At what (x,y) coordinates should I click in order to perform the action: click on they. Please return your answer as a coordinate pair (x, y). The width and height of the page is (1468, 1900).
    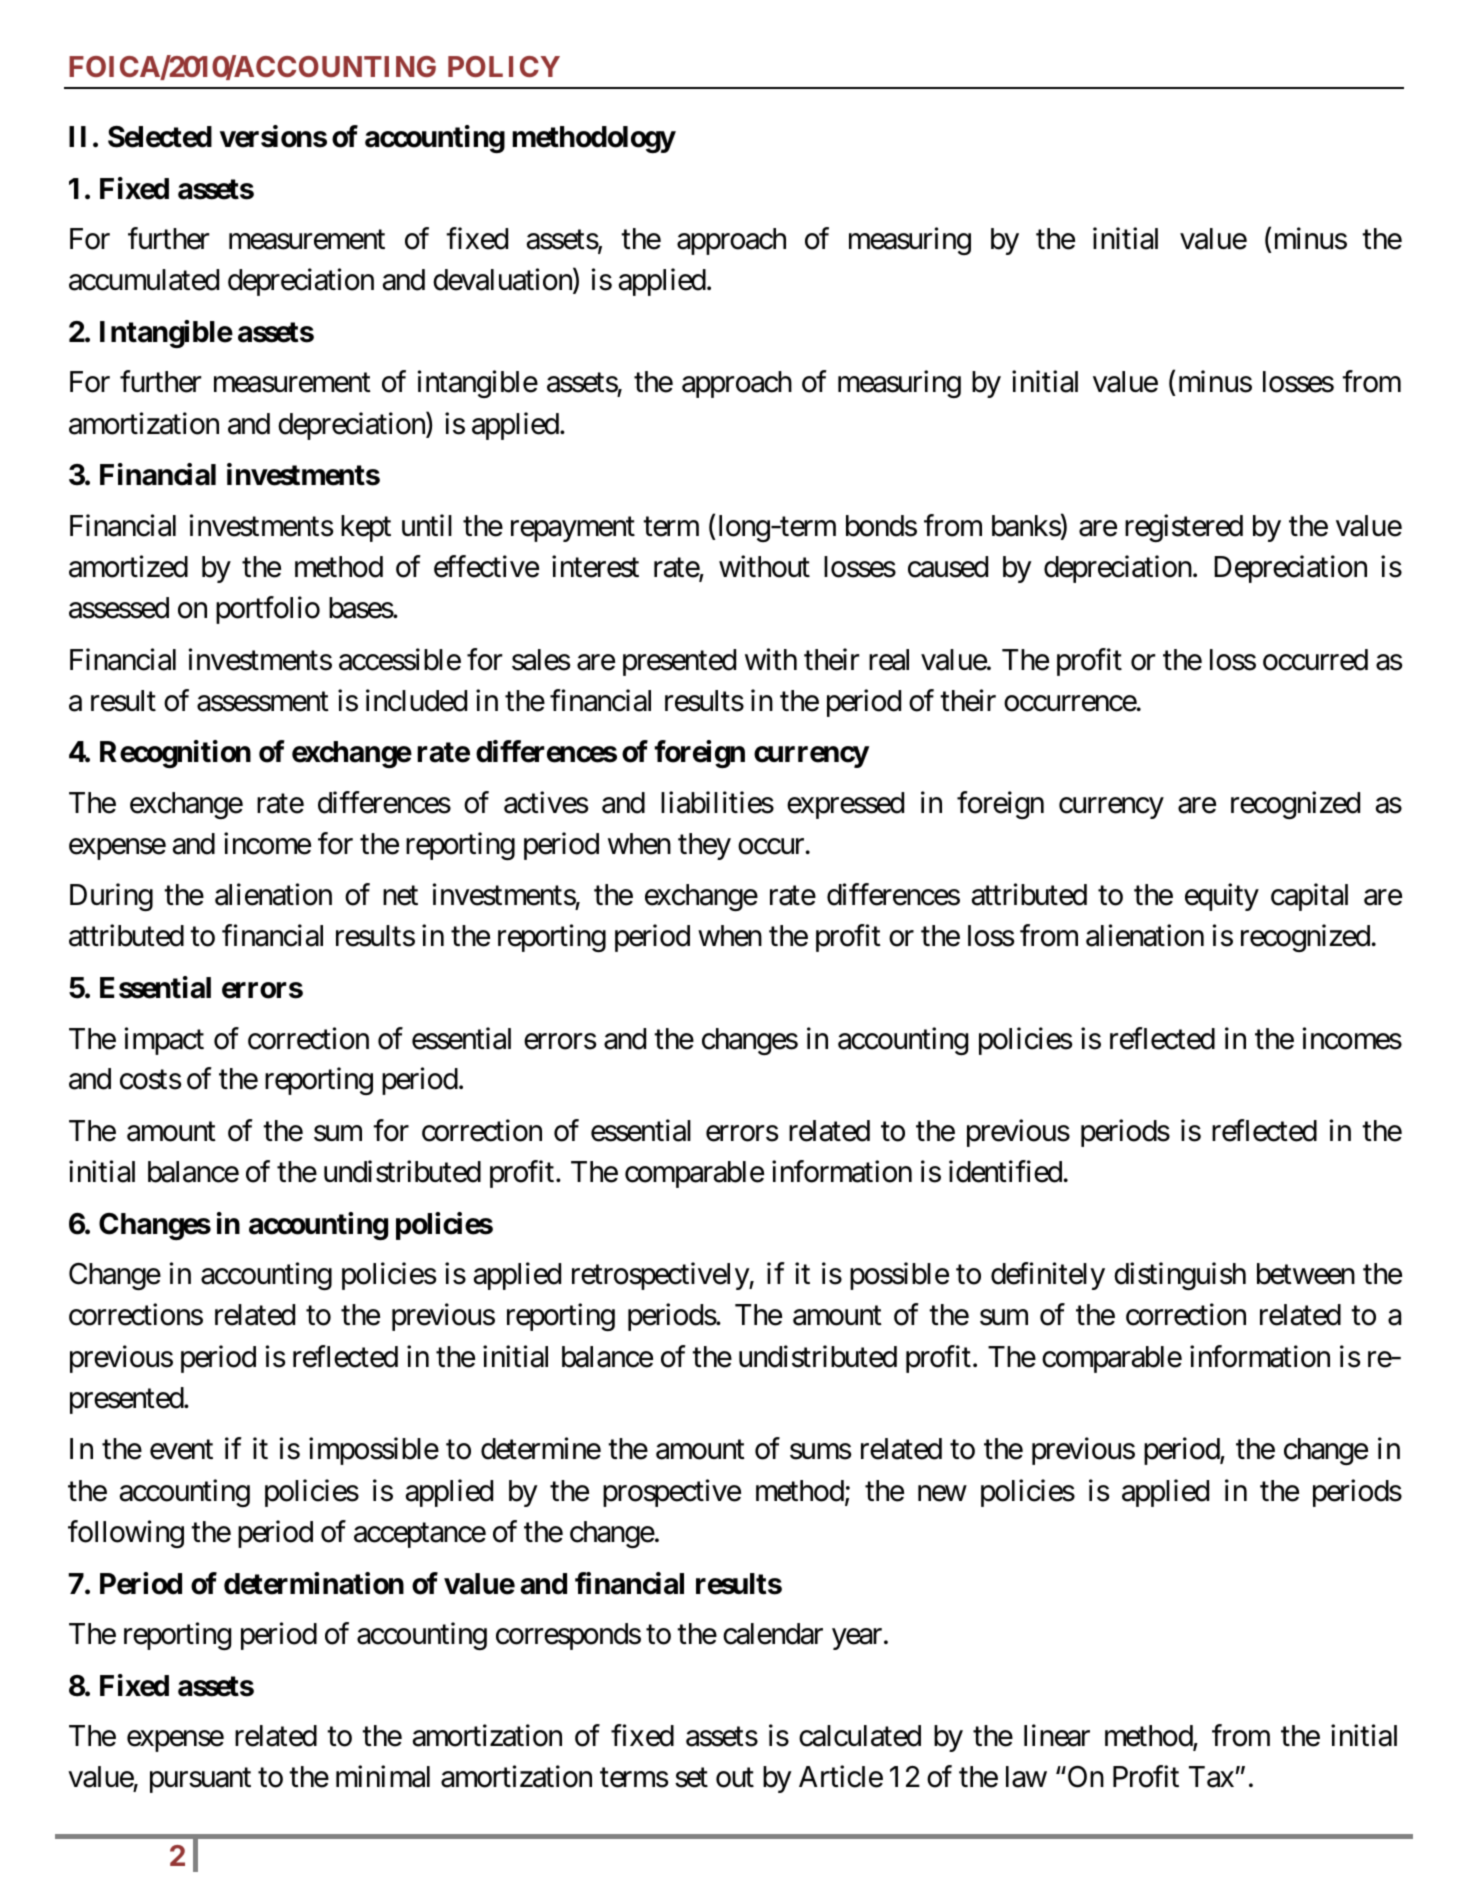
    Looking at the image, I should click on (704, 846).
